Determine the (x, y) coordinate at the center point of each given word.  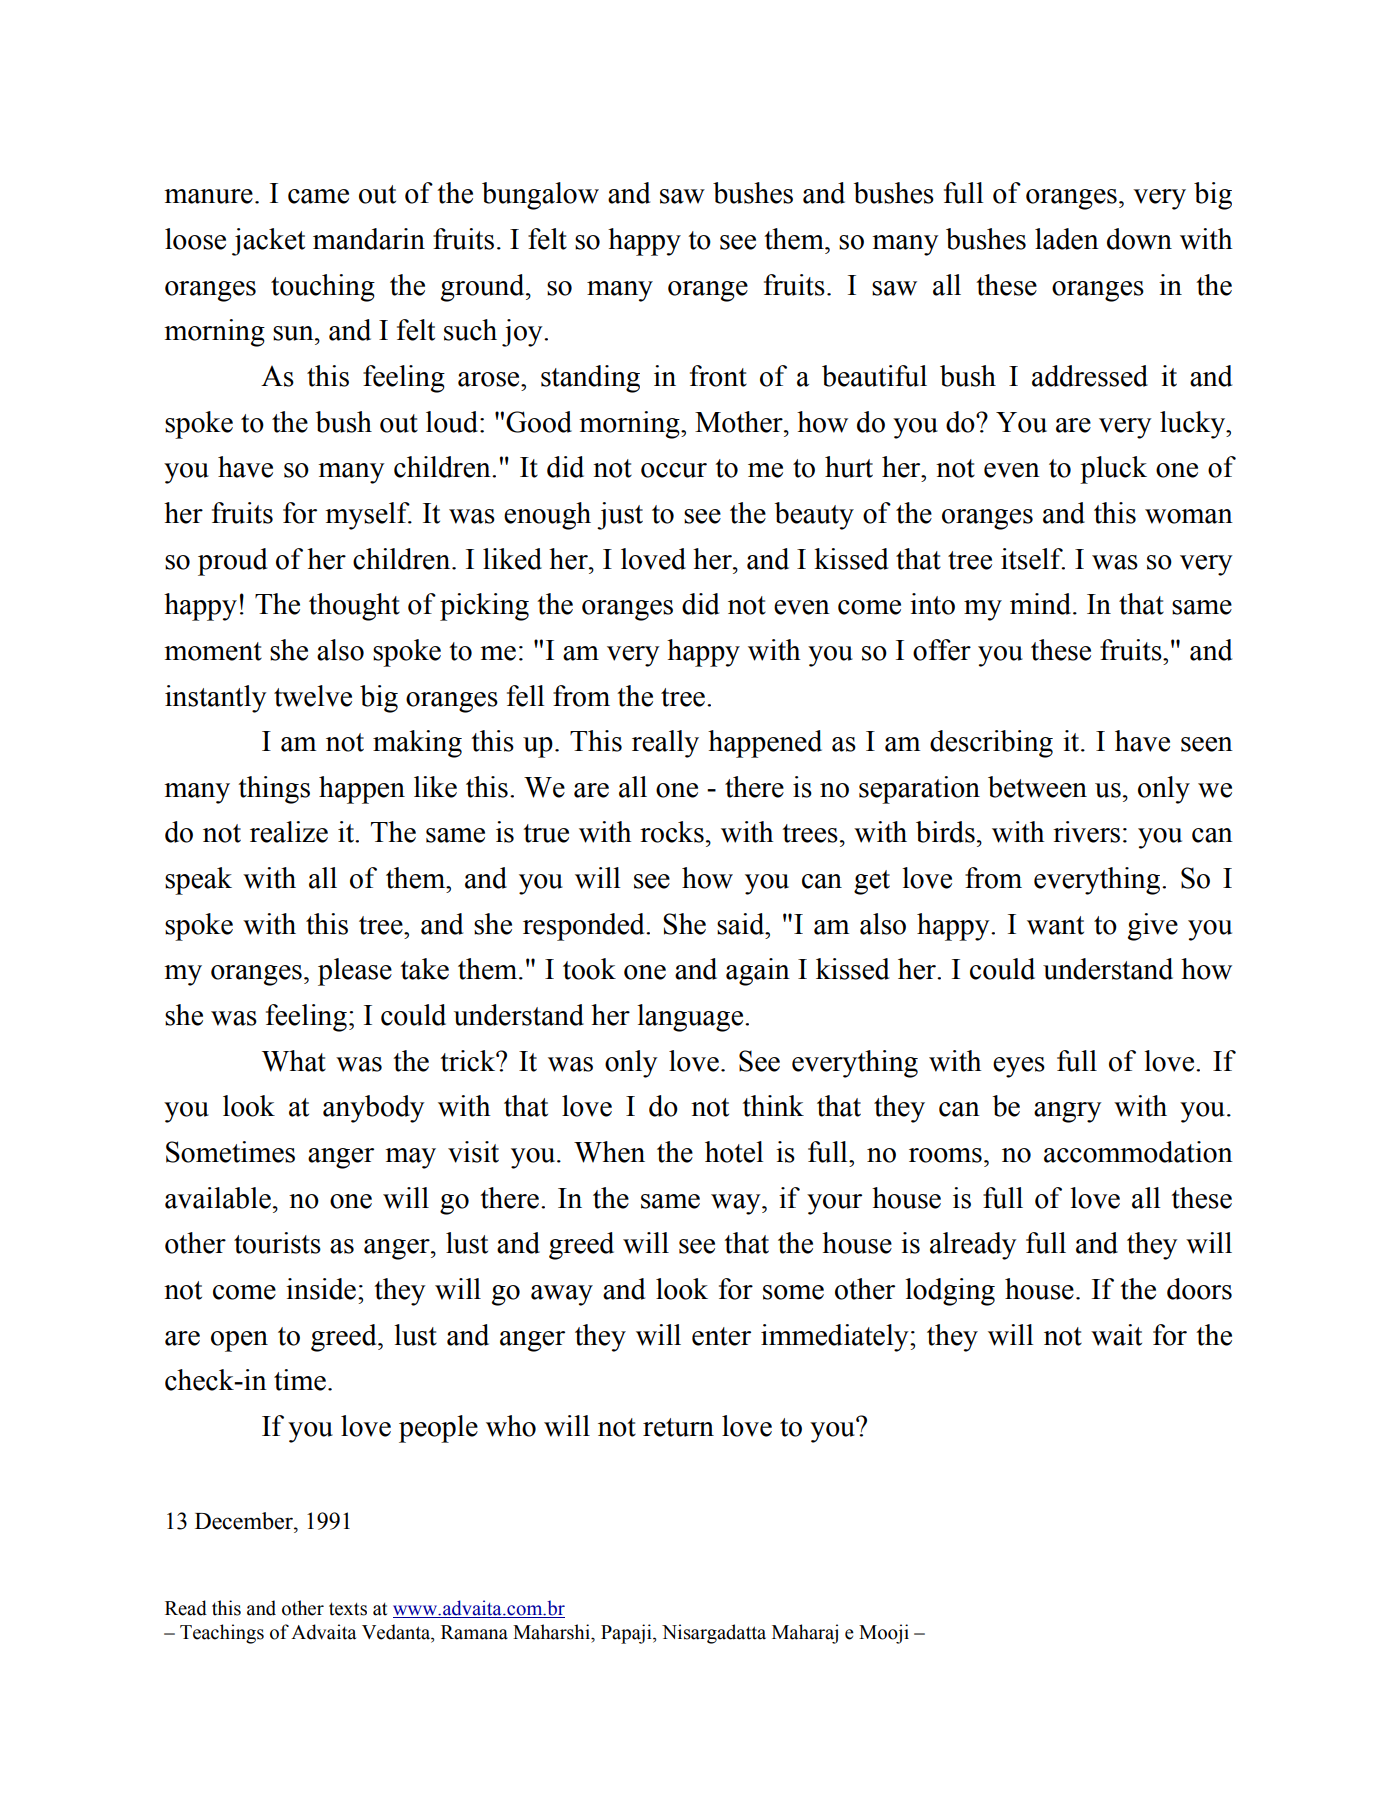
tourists (277, 1243)
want (1055, 925)
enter (721, 1336)
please (355, 972)
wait (1116, 1335)
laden (1067, 239)
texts (348, 1609)
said (742, 924)
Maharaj (805, 1634)
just (620, 516)
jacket (268, 242)
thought (354, 607)
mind (1042, 604)
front (718, 376)
